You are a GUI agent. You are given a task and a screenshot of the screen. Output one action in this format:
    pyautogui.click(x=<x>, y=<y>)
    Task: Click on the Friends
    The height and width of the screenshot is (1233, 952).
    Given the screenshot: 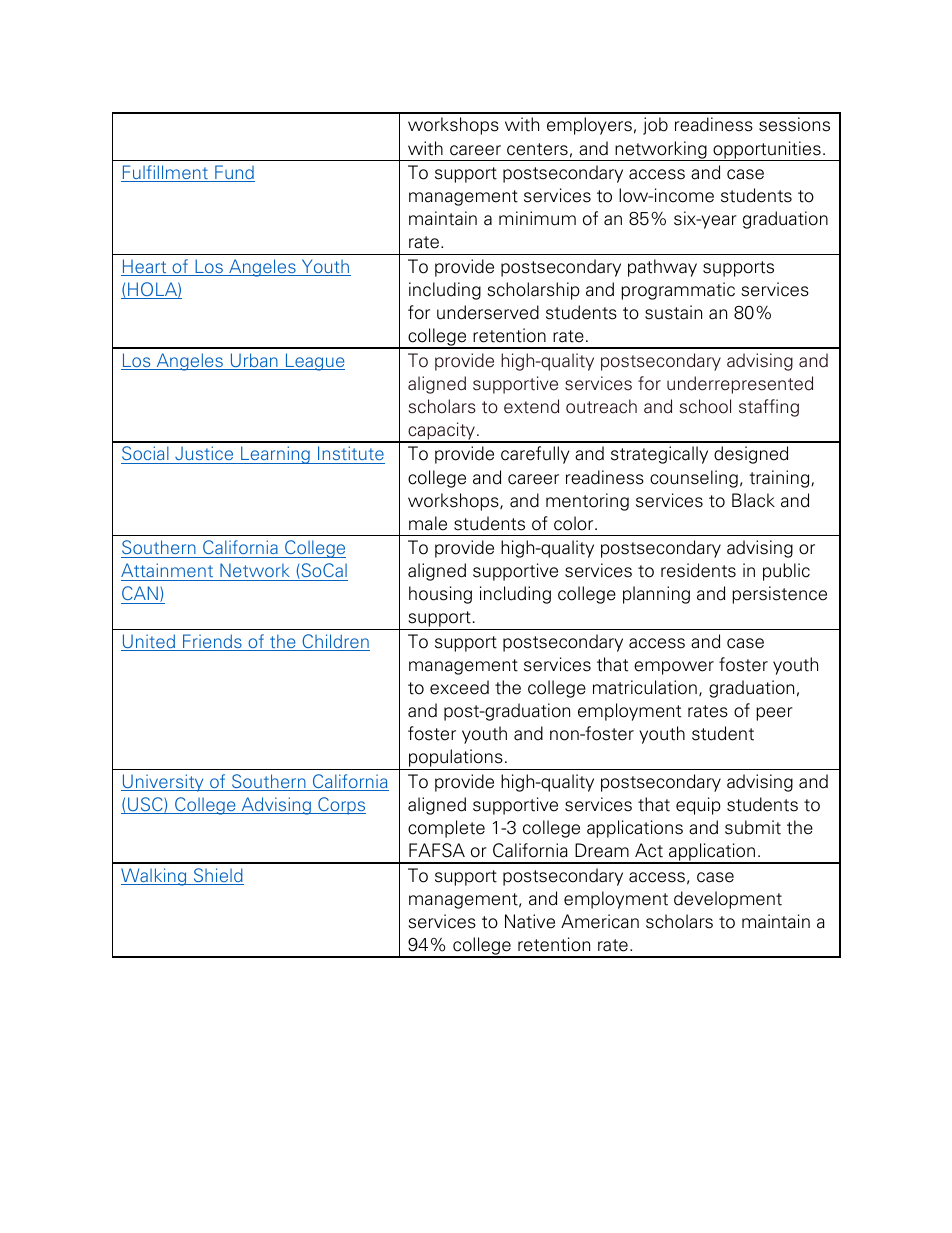 What is the action you would take?
    pyautogui.click(x=212, y=642)
